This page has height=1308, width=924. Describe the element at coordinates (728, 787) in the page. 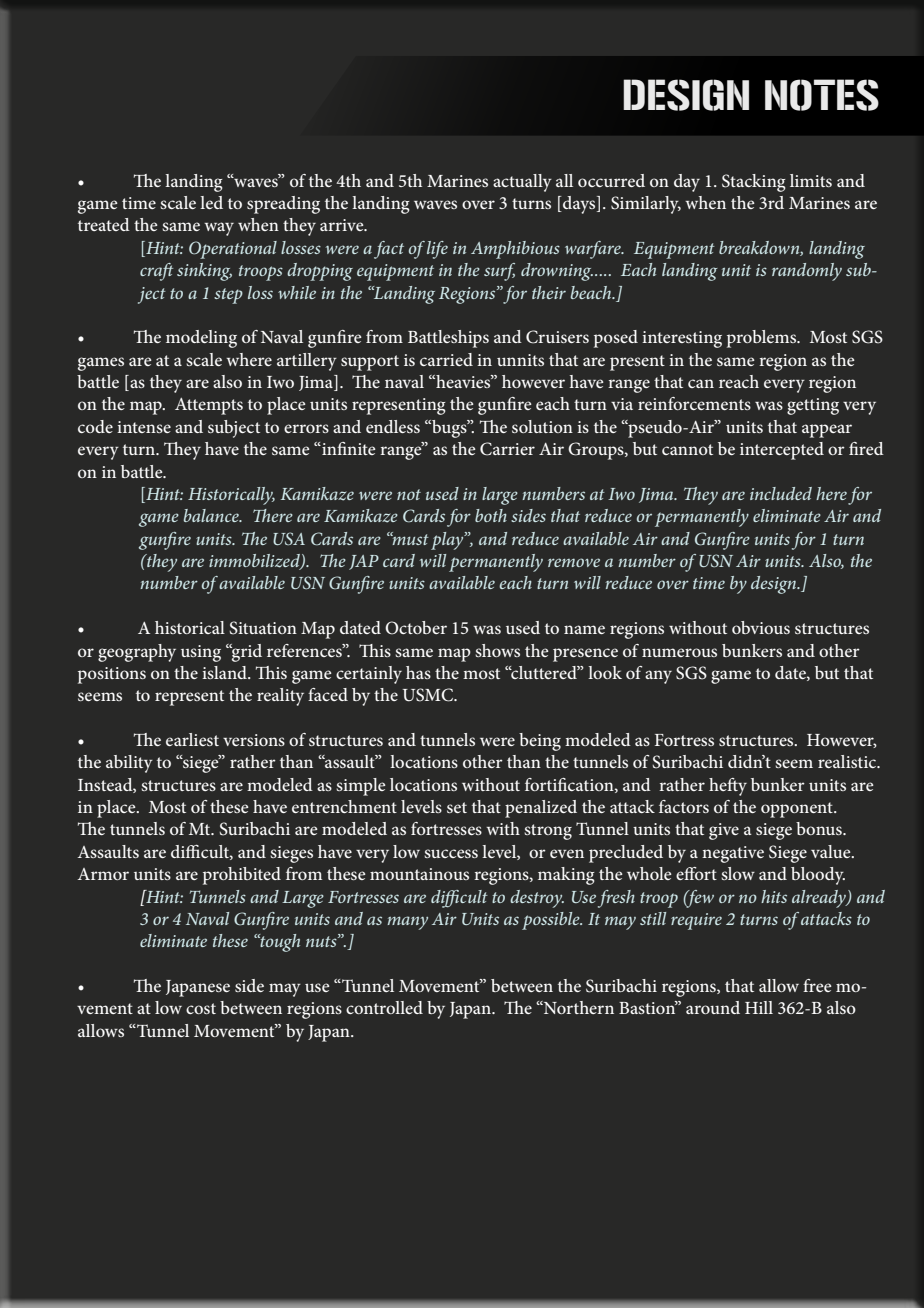

I see `hefty` at that location.
